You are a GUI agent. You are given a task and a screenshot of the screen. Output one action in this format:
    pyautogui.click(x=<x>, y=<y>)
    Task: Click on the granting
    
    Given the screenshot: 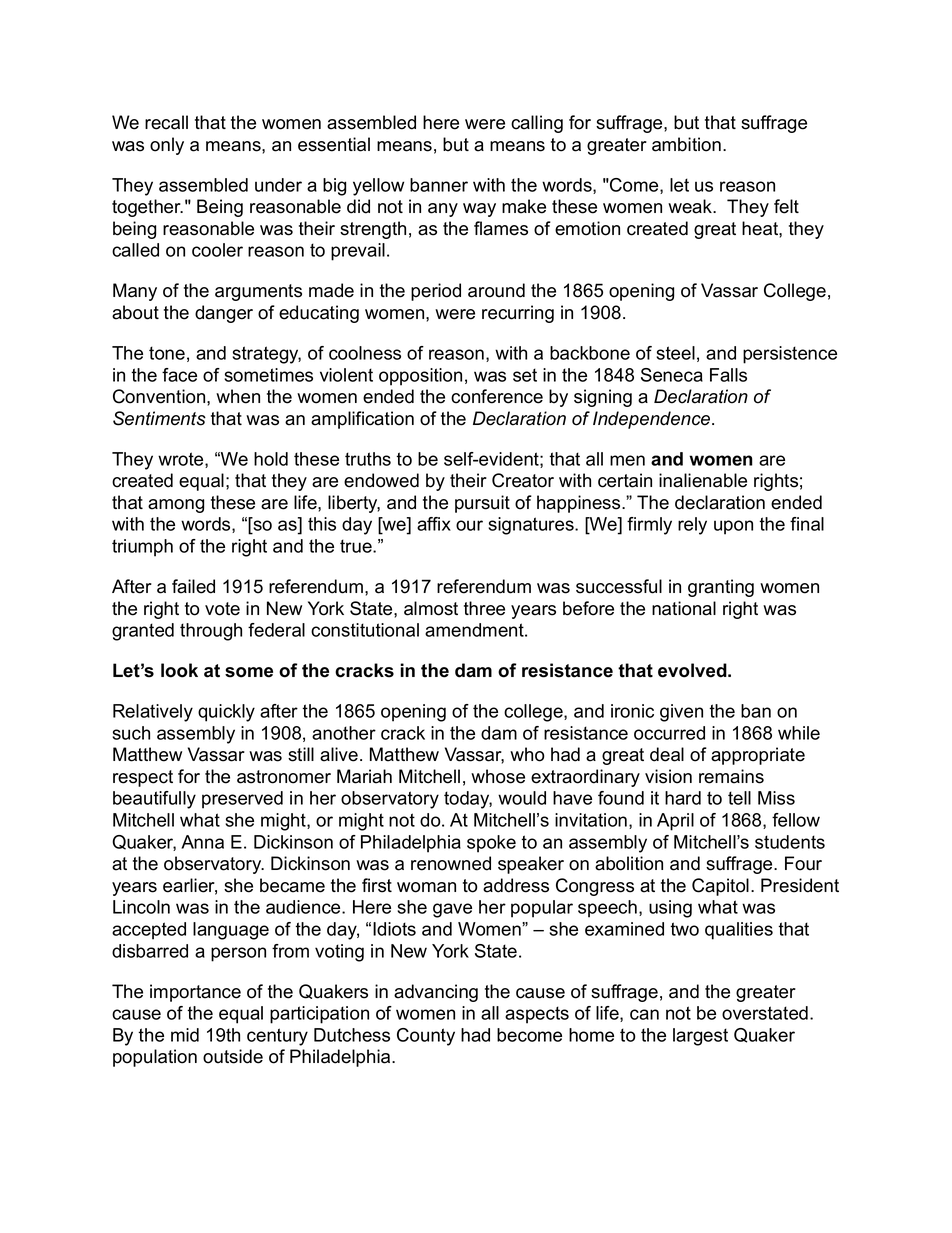 What is the action you would take?
    pyautogui.click(x=721, y=588)
